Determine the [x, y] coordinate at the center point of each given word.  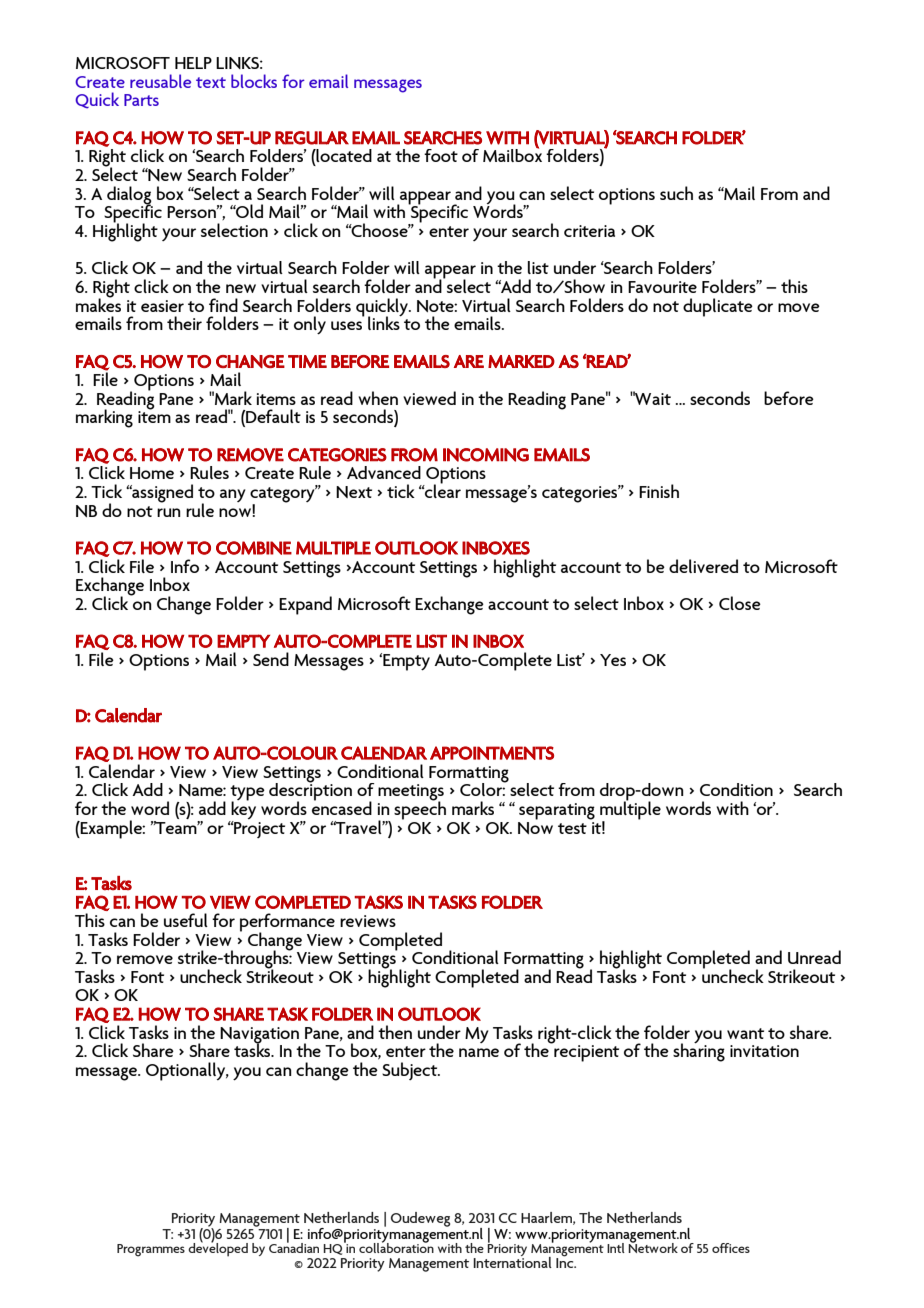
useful [186, 920]
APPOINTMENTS [492, 753]
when [378, 398]
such [676, 193]
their [184, 323]
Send [271, 659]
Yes [613, 660]
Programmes [151, 1250]
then [395, 1032]
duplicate [718, 307]
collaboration [396, 1247]
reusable [160, 81]
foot [441, 155]
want [745, 1033]
